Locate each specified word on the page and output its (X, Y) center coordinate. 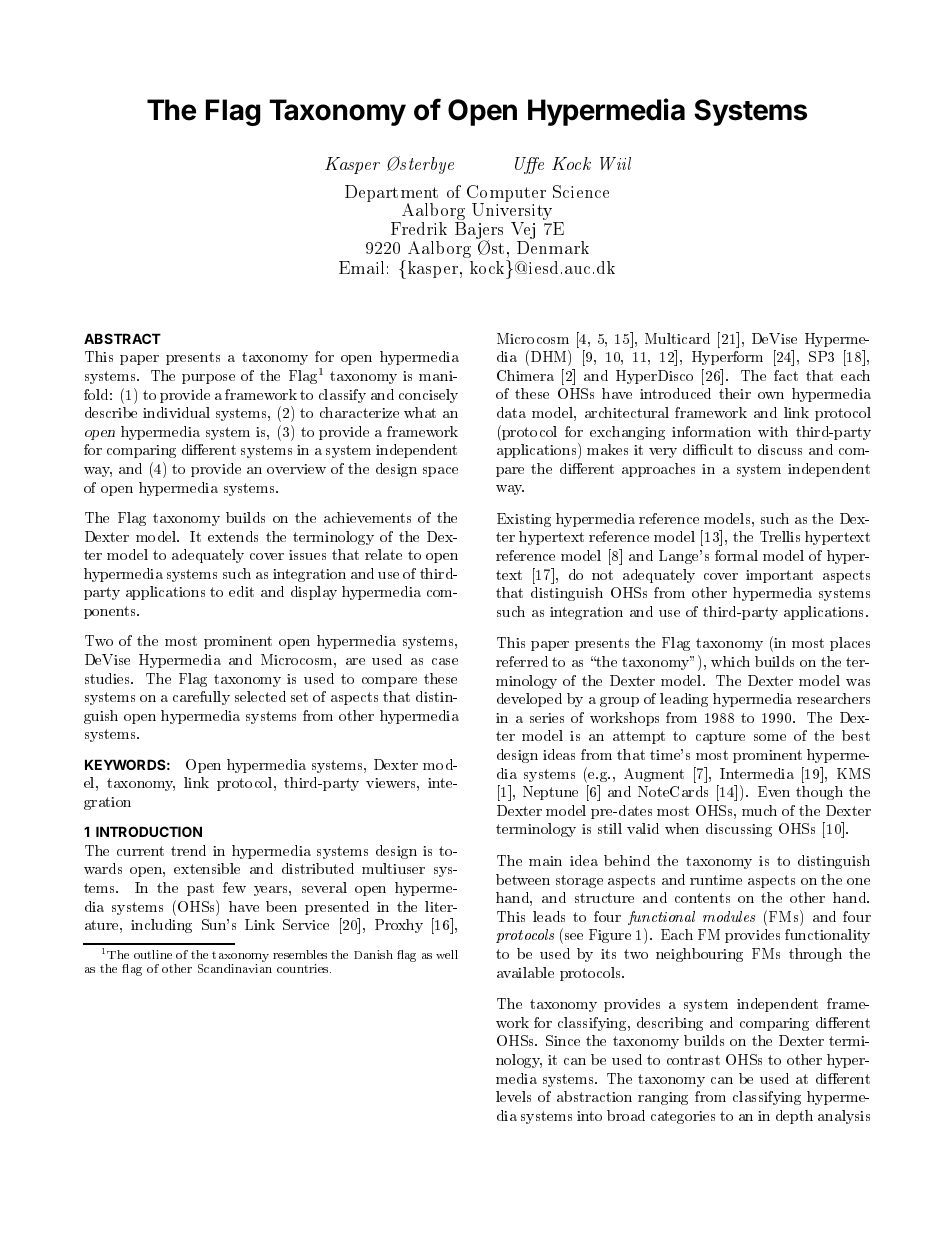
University (513, 213)
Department (391, 194)
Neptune (550, 793)
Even (774, 791)
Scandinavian (235, 968)
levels (513, 1096)
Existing (524, 520)
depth (794, 1117)
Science (581, 191)
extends (233, 536)
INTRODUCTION (149, 831)
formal (736, 555)
